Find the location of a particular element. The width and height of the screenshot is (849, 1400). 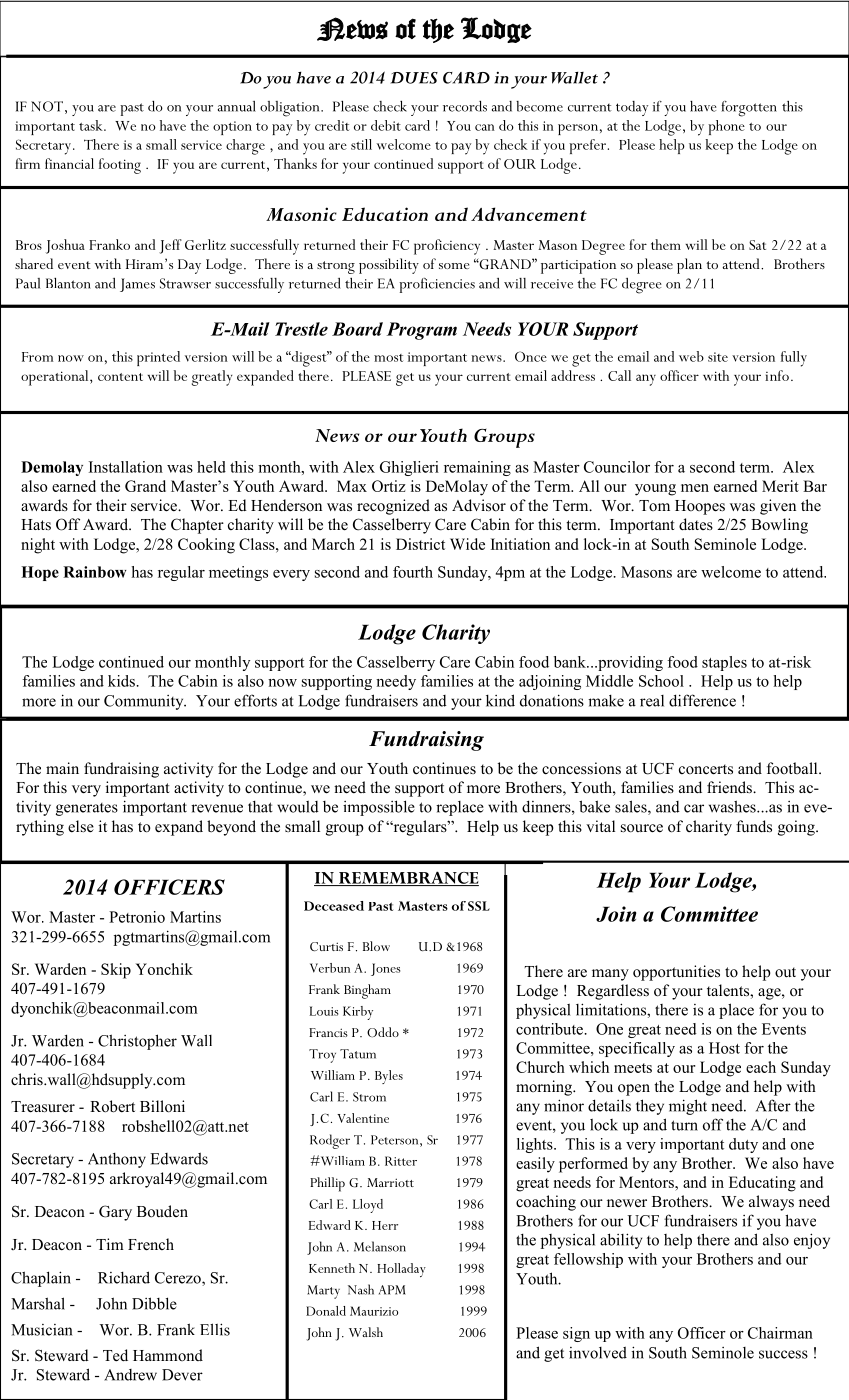

Installation is located at coordinates (126, 467).
